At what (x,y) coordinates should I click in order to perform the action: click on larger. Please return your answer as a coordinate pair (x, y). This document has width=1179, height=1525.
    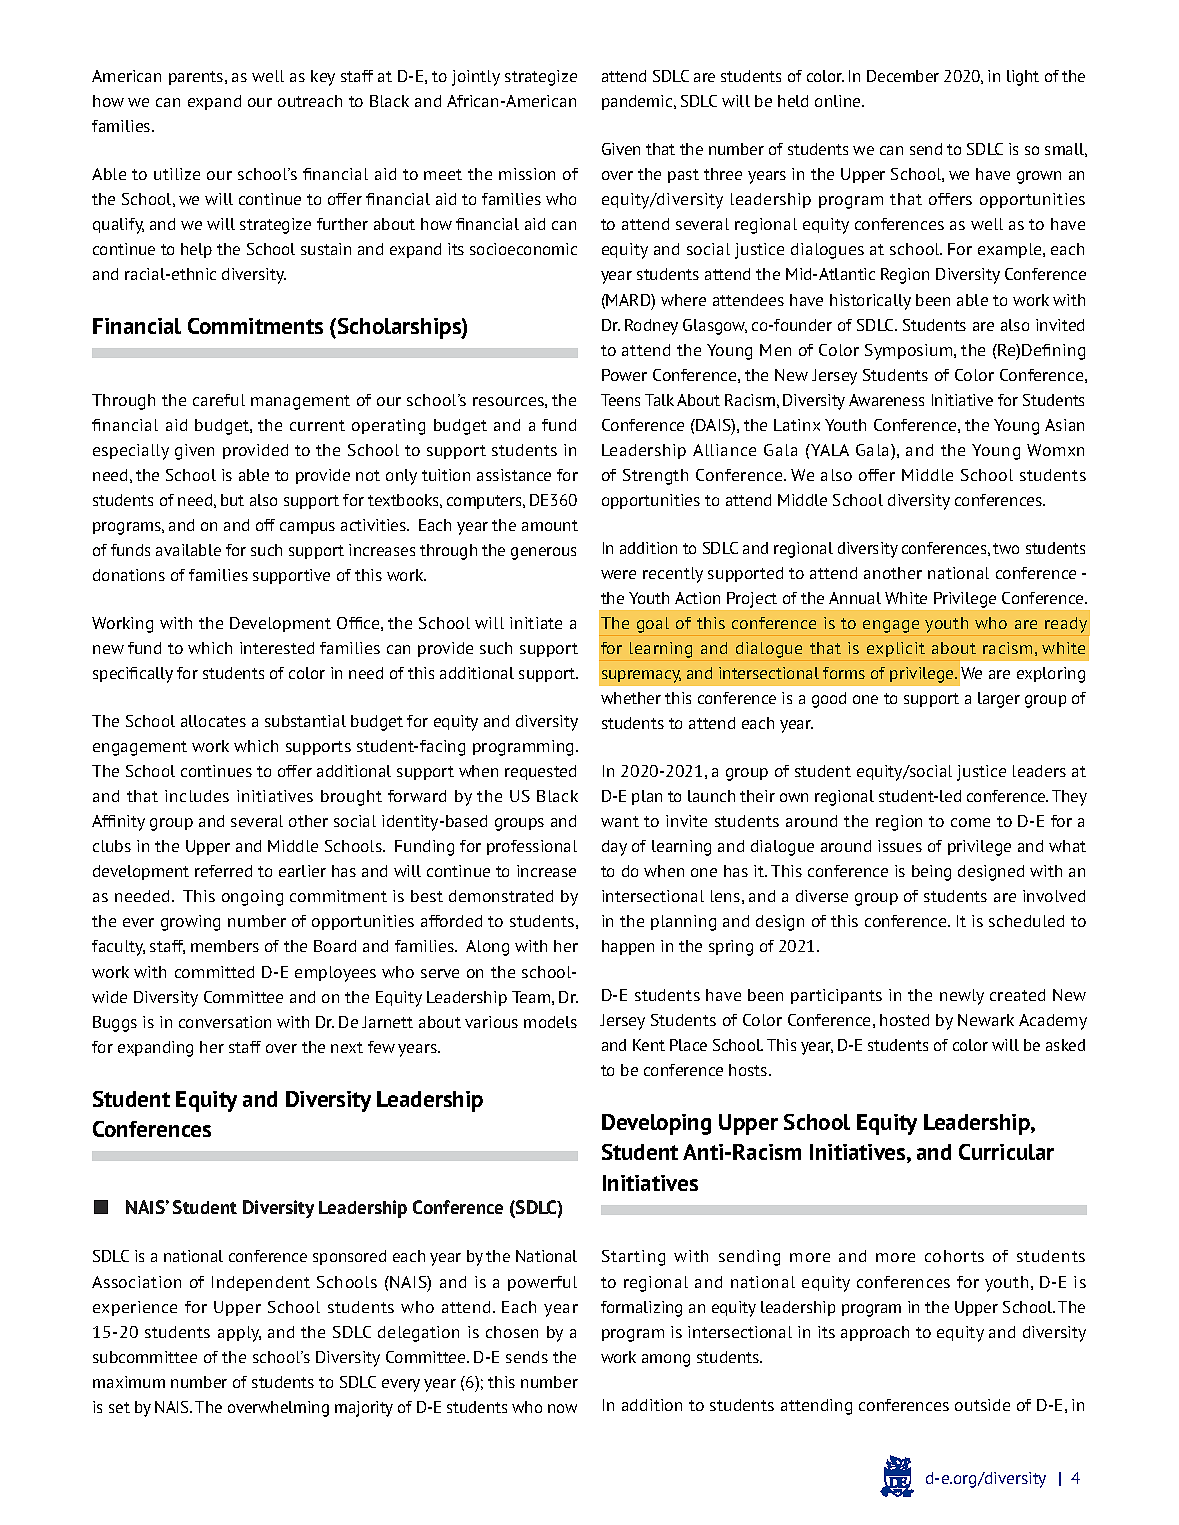
    Looking at the image, I should click on (999, 700).
